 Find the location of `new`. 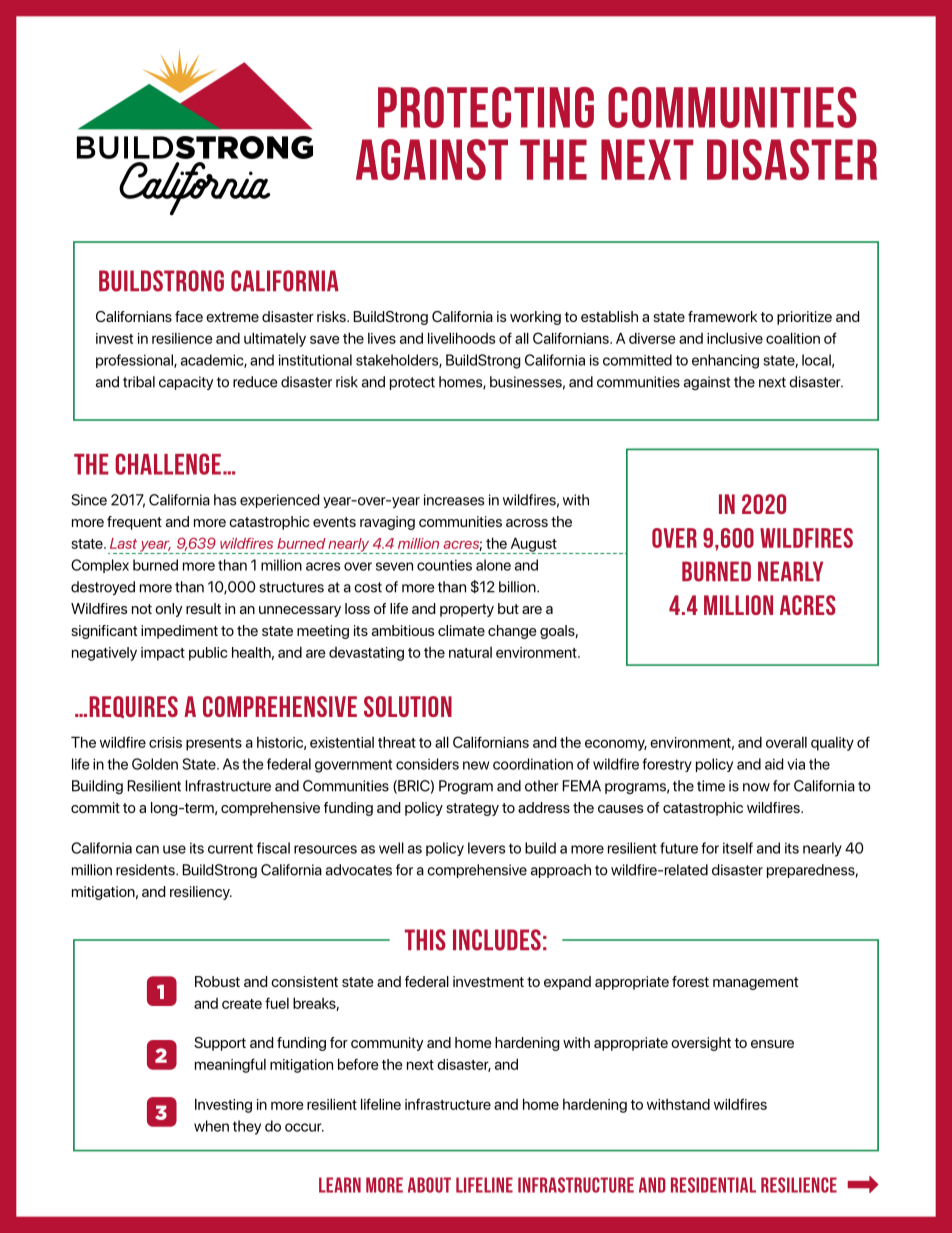

new is located at coordinates (476, 765).
